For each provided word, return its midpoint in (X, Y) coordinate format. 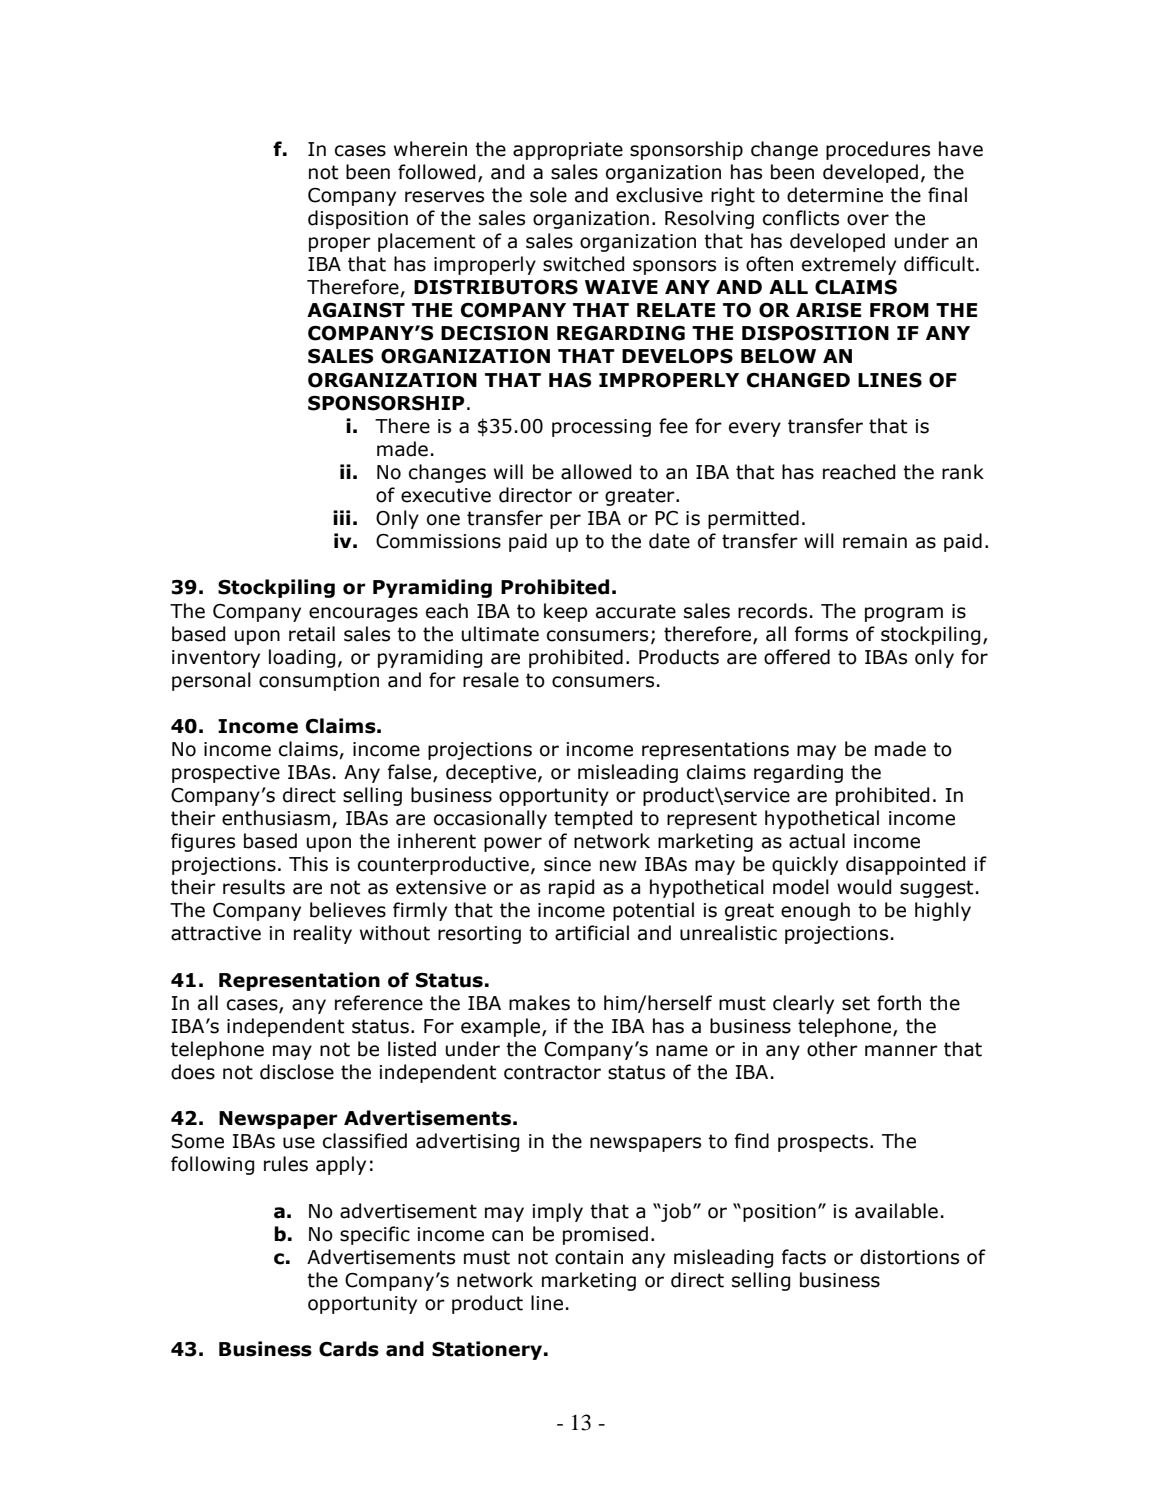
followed (436, 172)
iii (341, 517)
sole (548, 195)
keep (566, 612)
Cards (349, 1349)
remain (875, 541)
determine (835, 195)
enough (815, 911)
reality (323, 934)
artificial (592, 933)
